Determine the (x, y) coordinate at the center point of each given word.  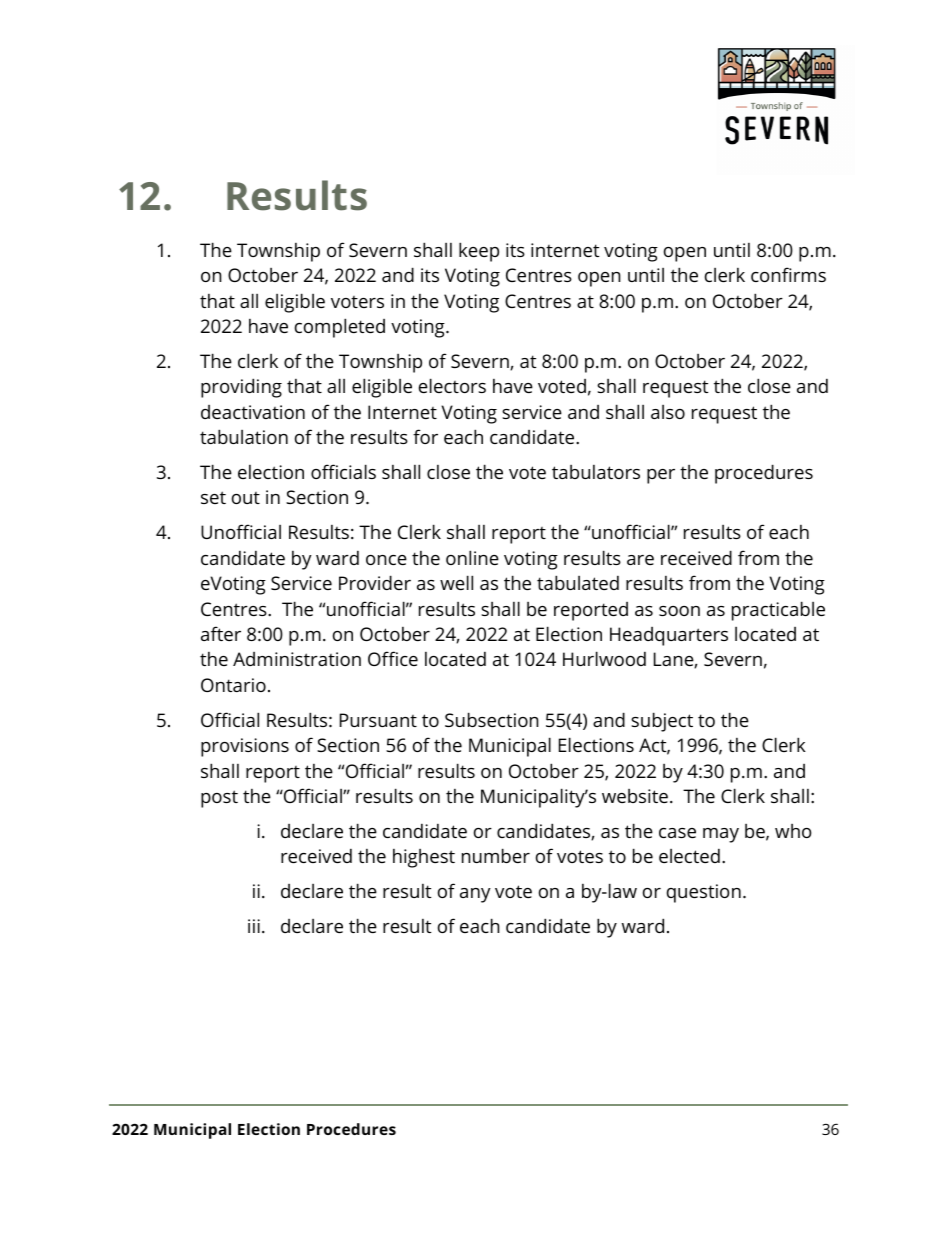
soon (679, 611)
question (704, 893)
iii (254, 926)
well (456, 582)
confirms (788, 274)
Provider (375, 582)
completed (340, 328)
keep (479, 252)
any (475, 895)
